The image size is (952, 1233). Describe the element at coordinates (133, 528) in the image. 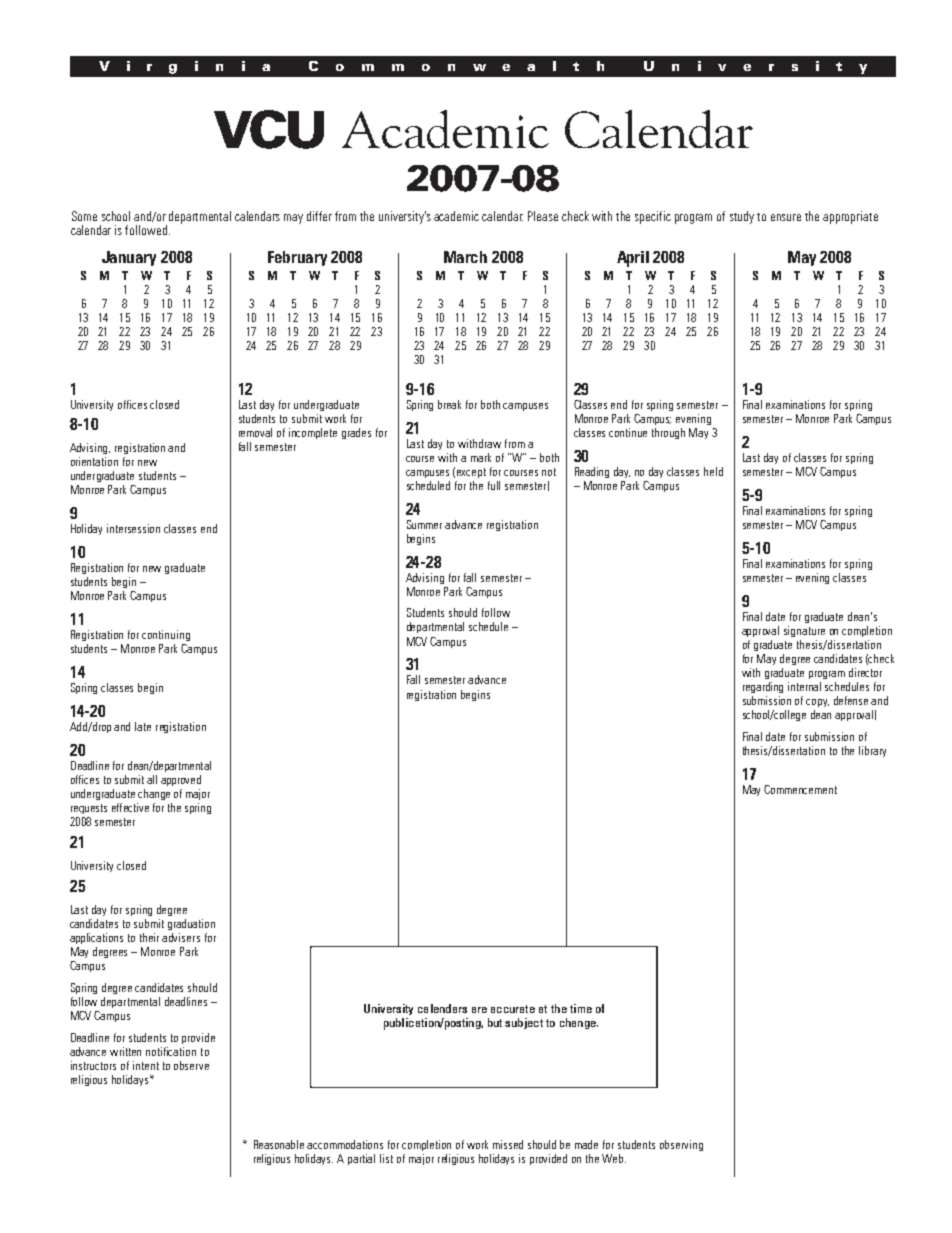

I see `intersession` at that location.
